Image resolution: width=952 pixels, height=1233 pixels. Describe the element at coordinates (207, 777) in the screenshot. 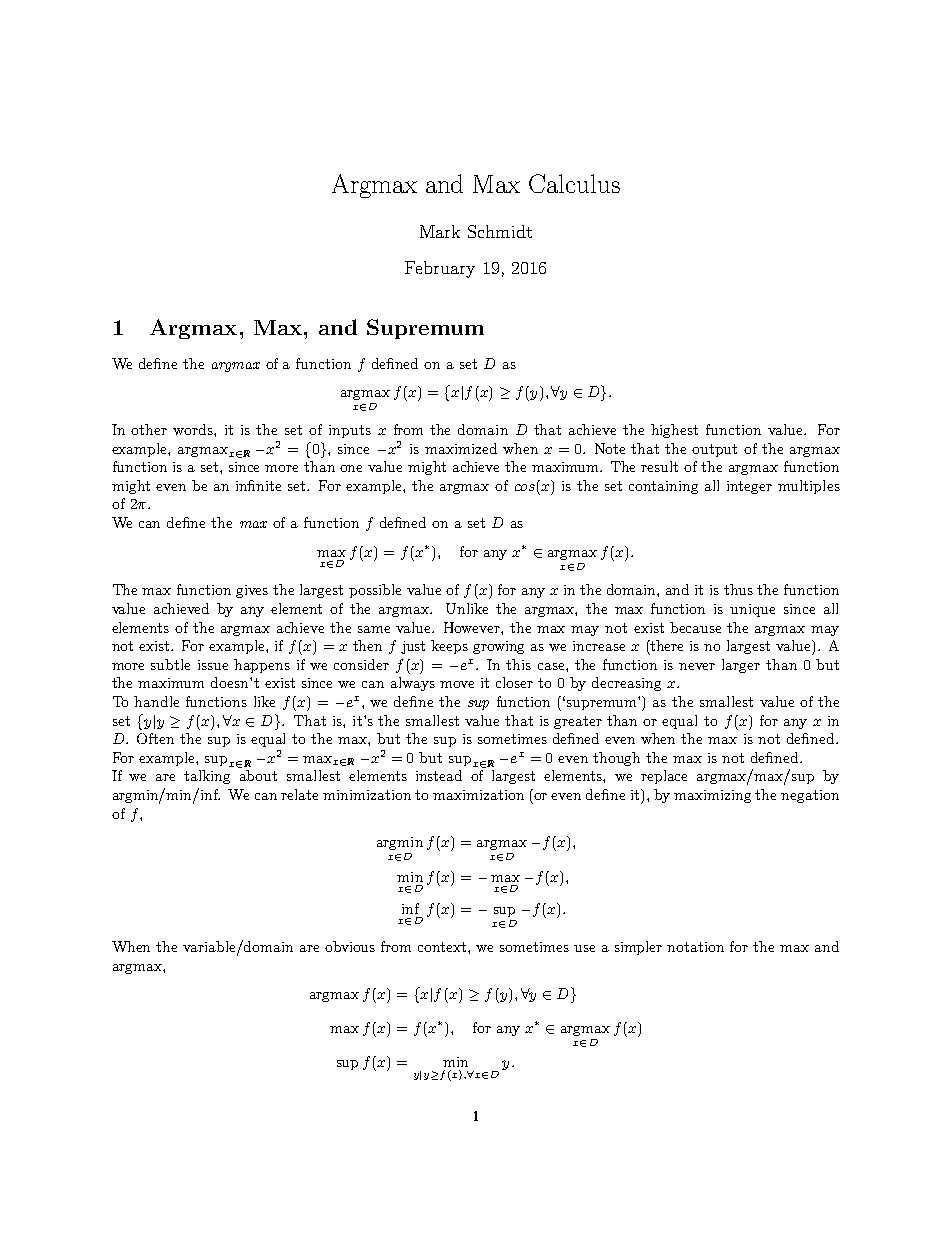

I see `talking` at that location.
